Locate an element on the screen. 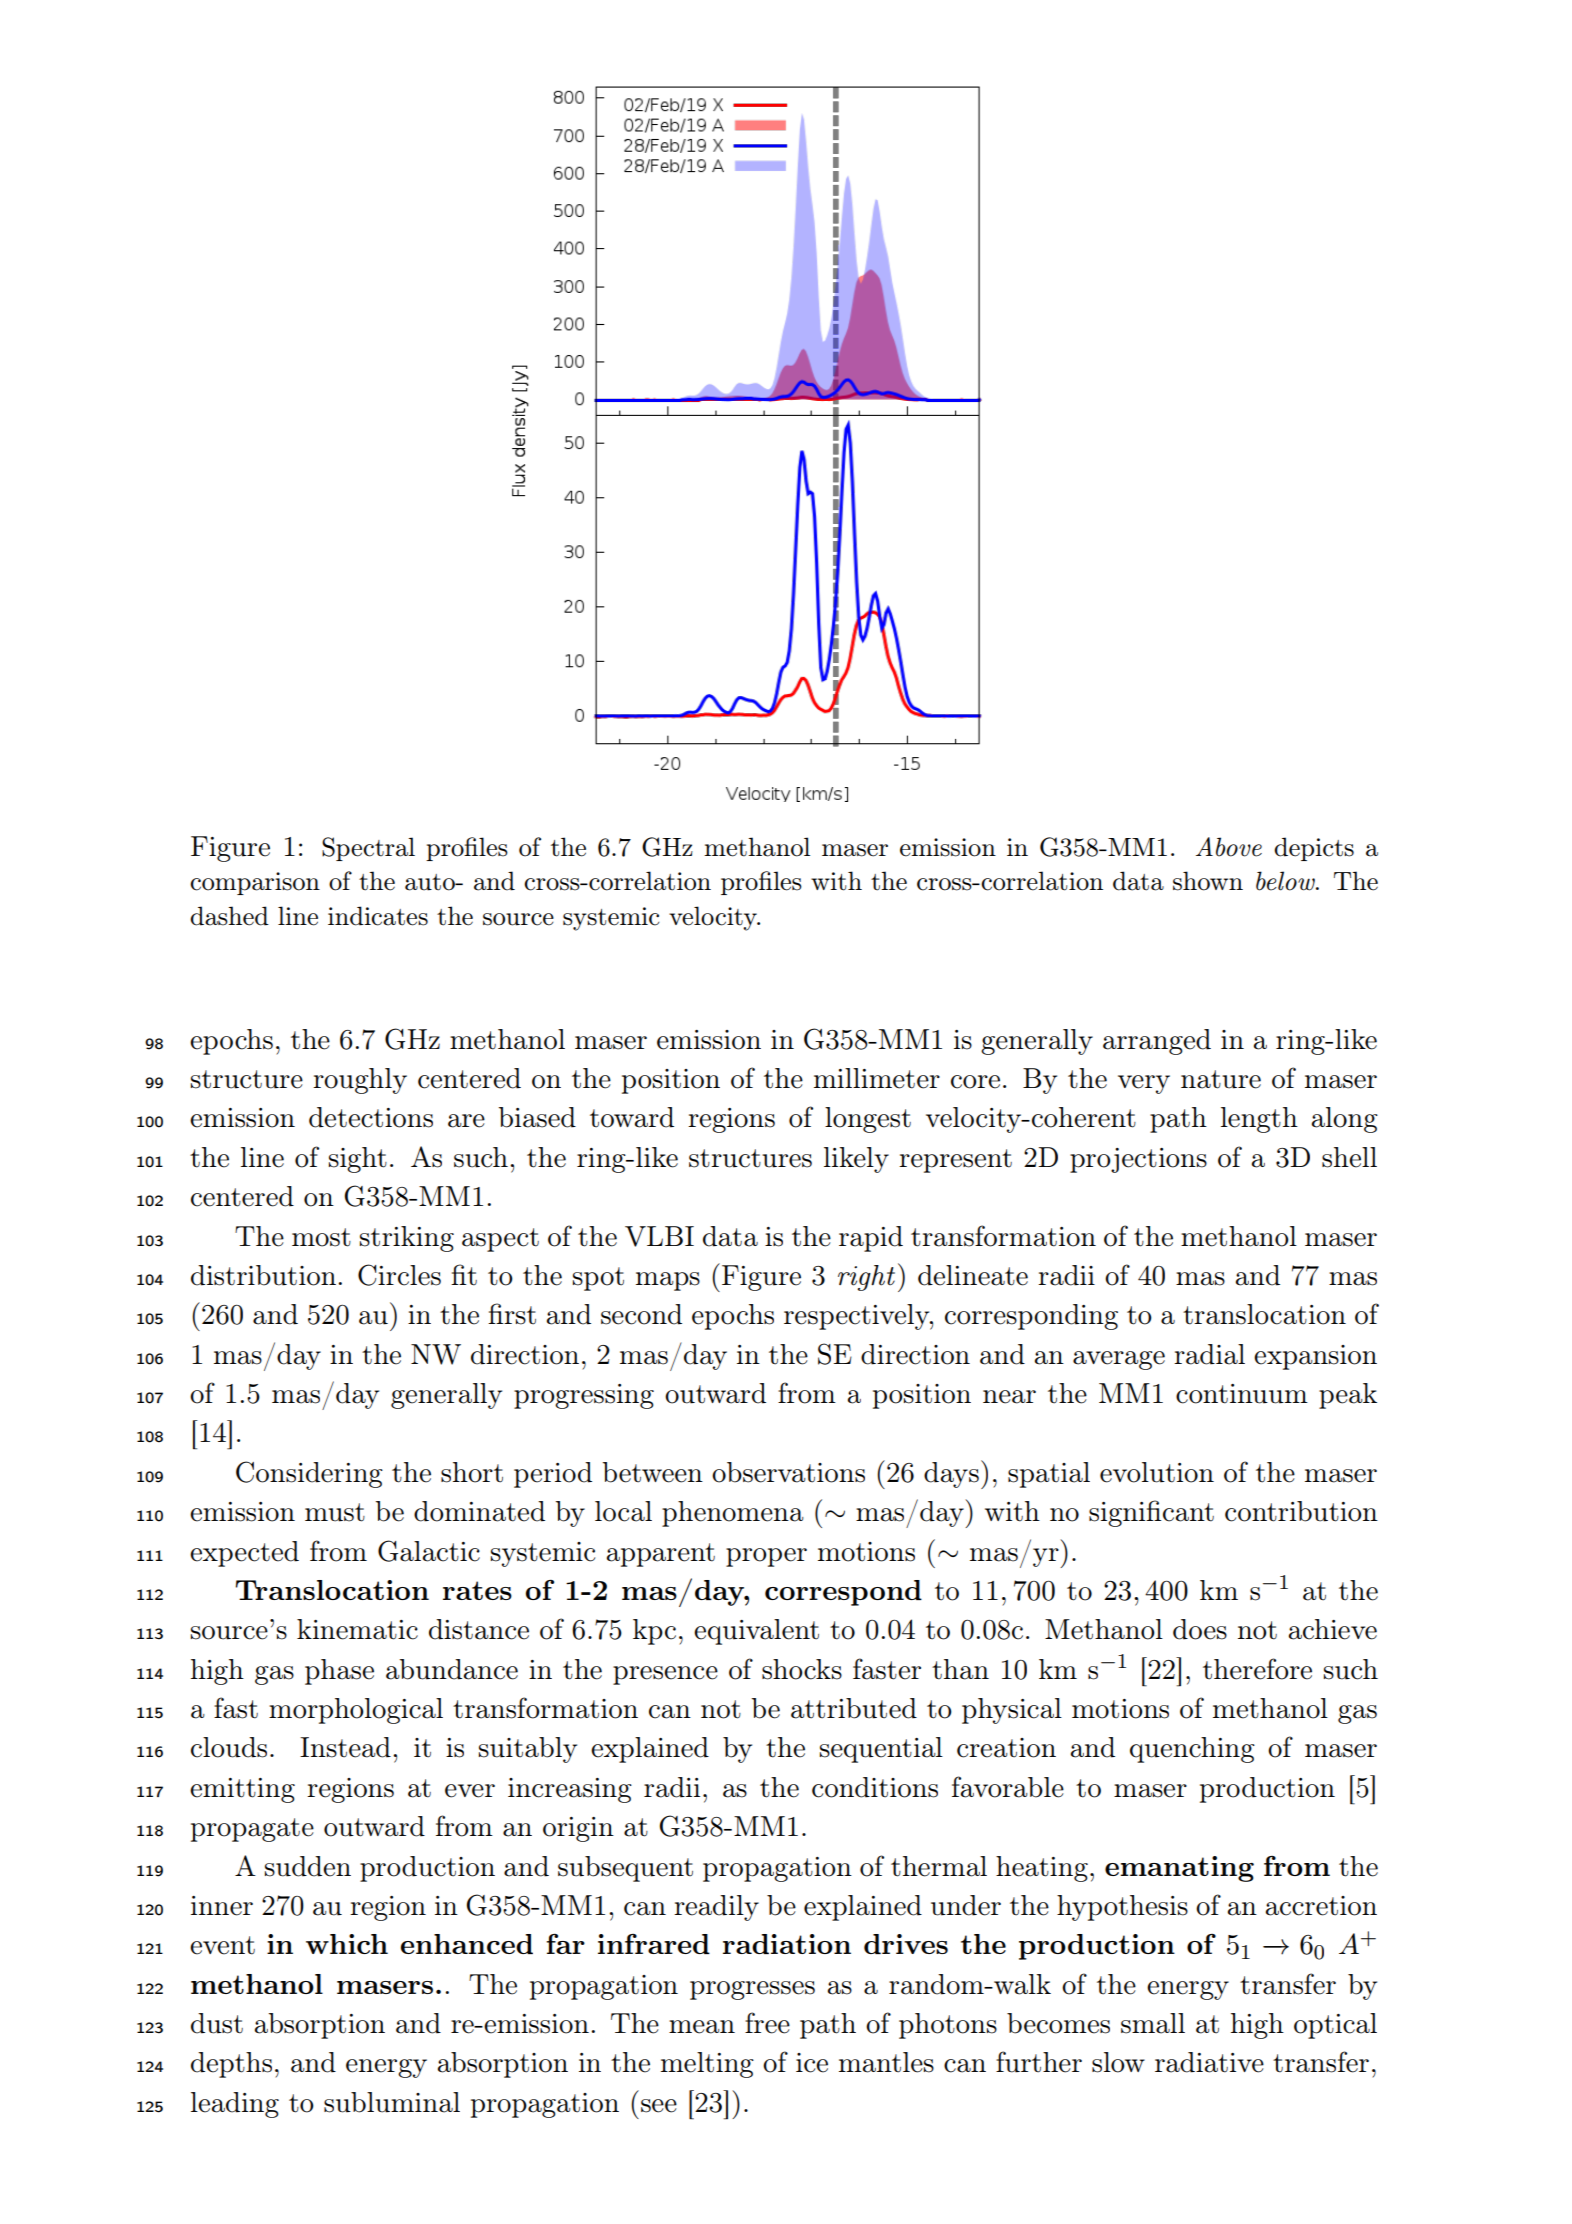 The height and width of the screenshot is (2224, 1572). phase is located at coordinates (339, 1672).
